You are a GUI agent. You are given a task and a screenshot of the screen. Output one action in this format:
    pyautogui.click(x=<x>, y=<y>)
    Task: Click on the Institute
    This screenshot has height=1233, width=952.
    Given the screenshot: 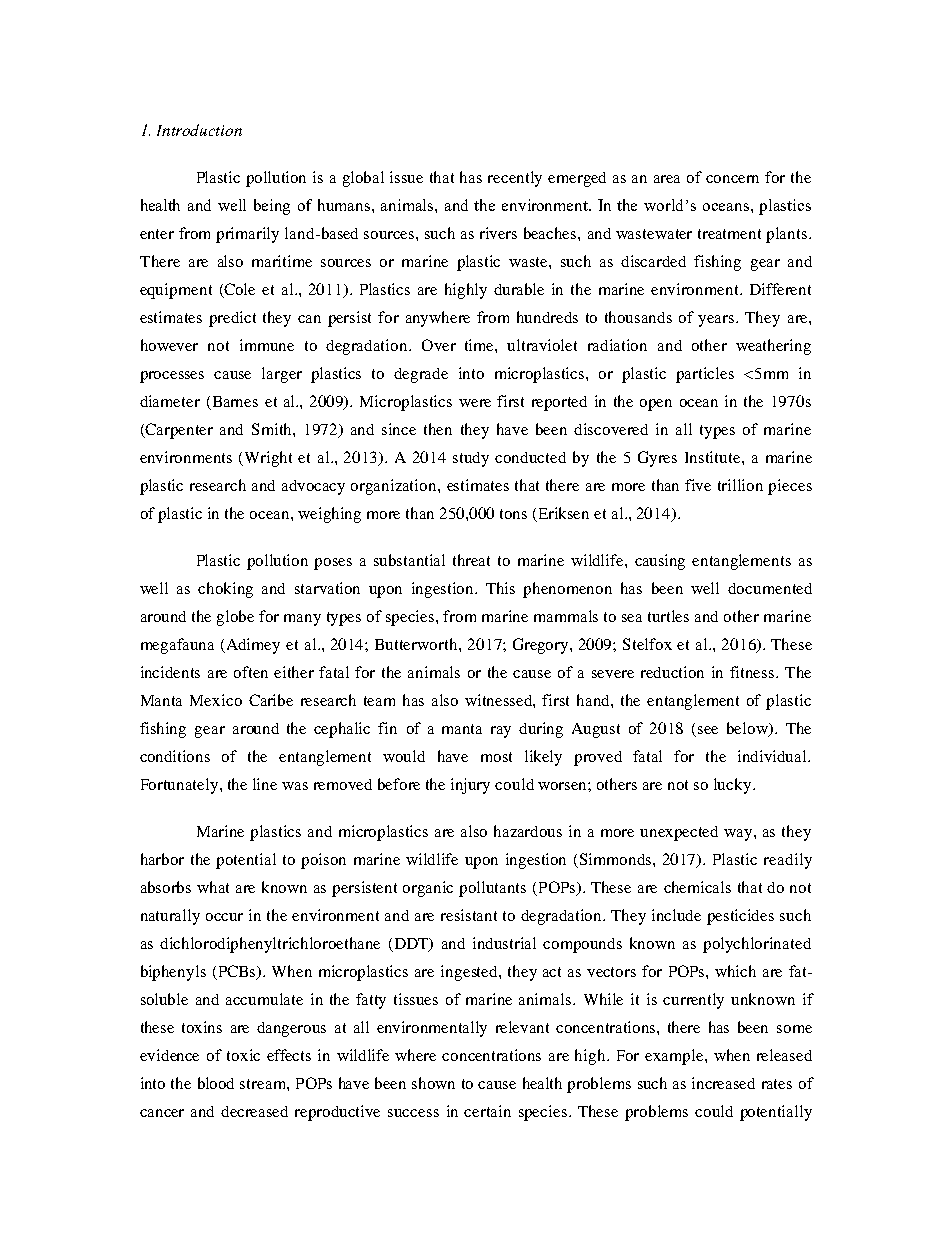 What is the action you would take?
    pyautogui.click(x=714, y=457)
